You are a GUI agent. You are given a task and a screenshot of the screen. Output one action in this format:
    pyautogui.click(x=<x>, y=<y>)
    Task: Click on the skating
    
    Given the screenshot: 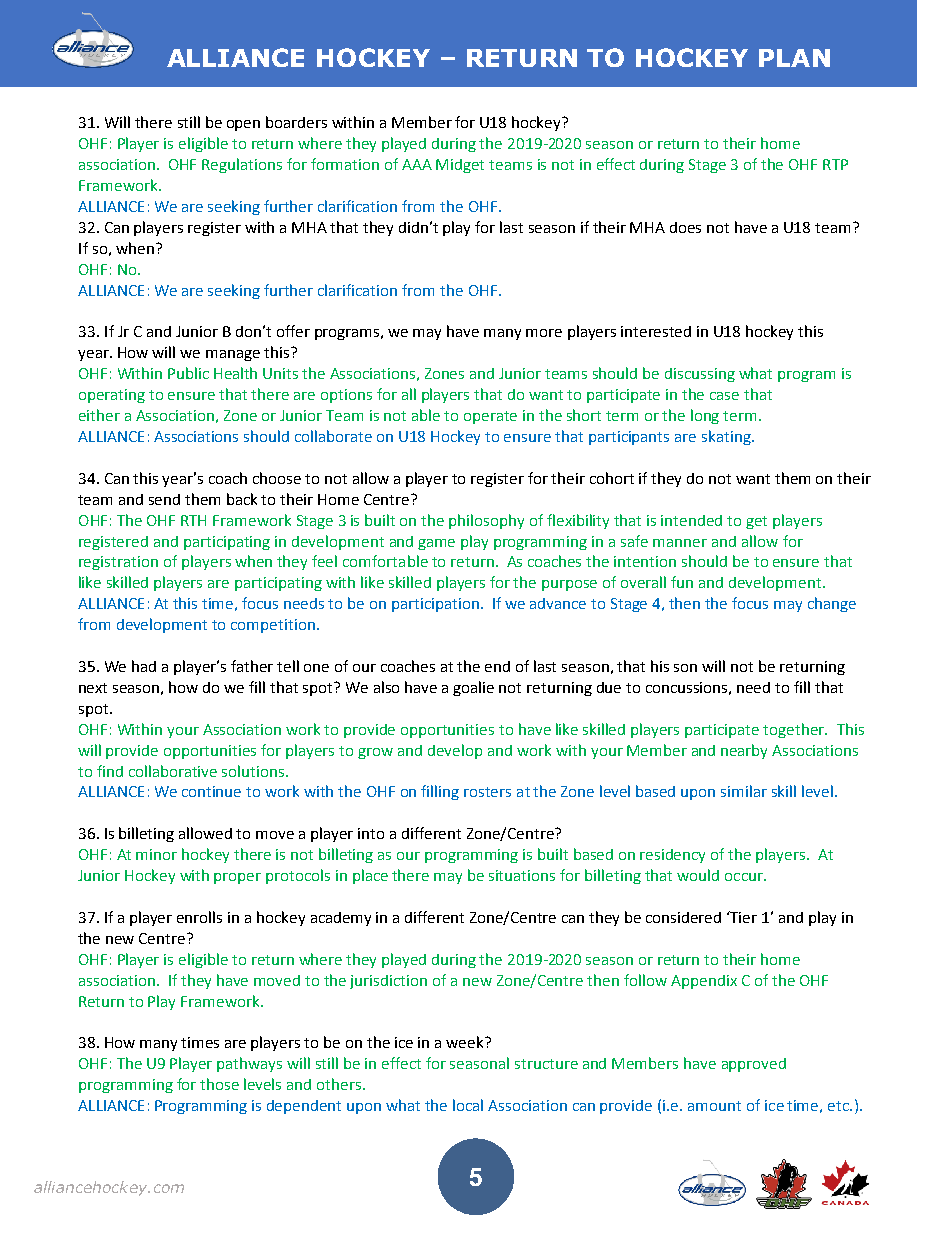 What is the action you would take?
    pyautogui.click(x=727, y=437)
